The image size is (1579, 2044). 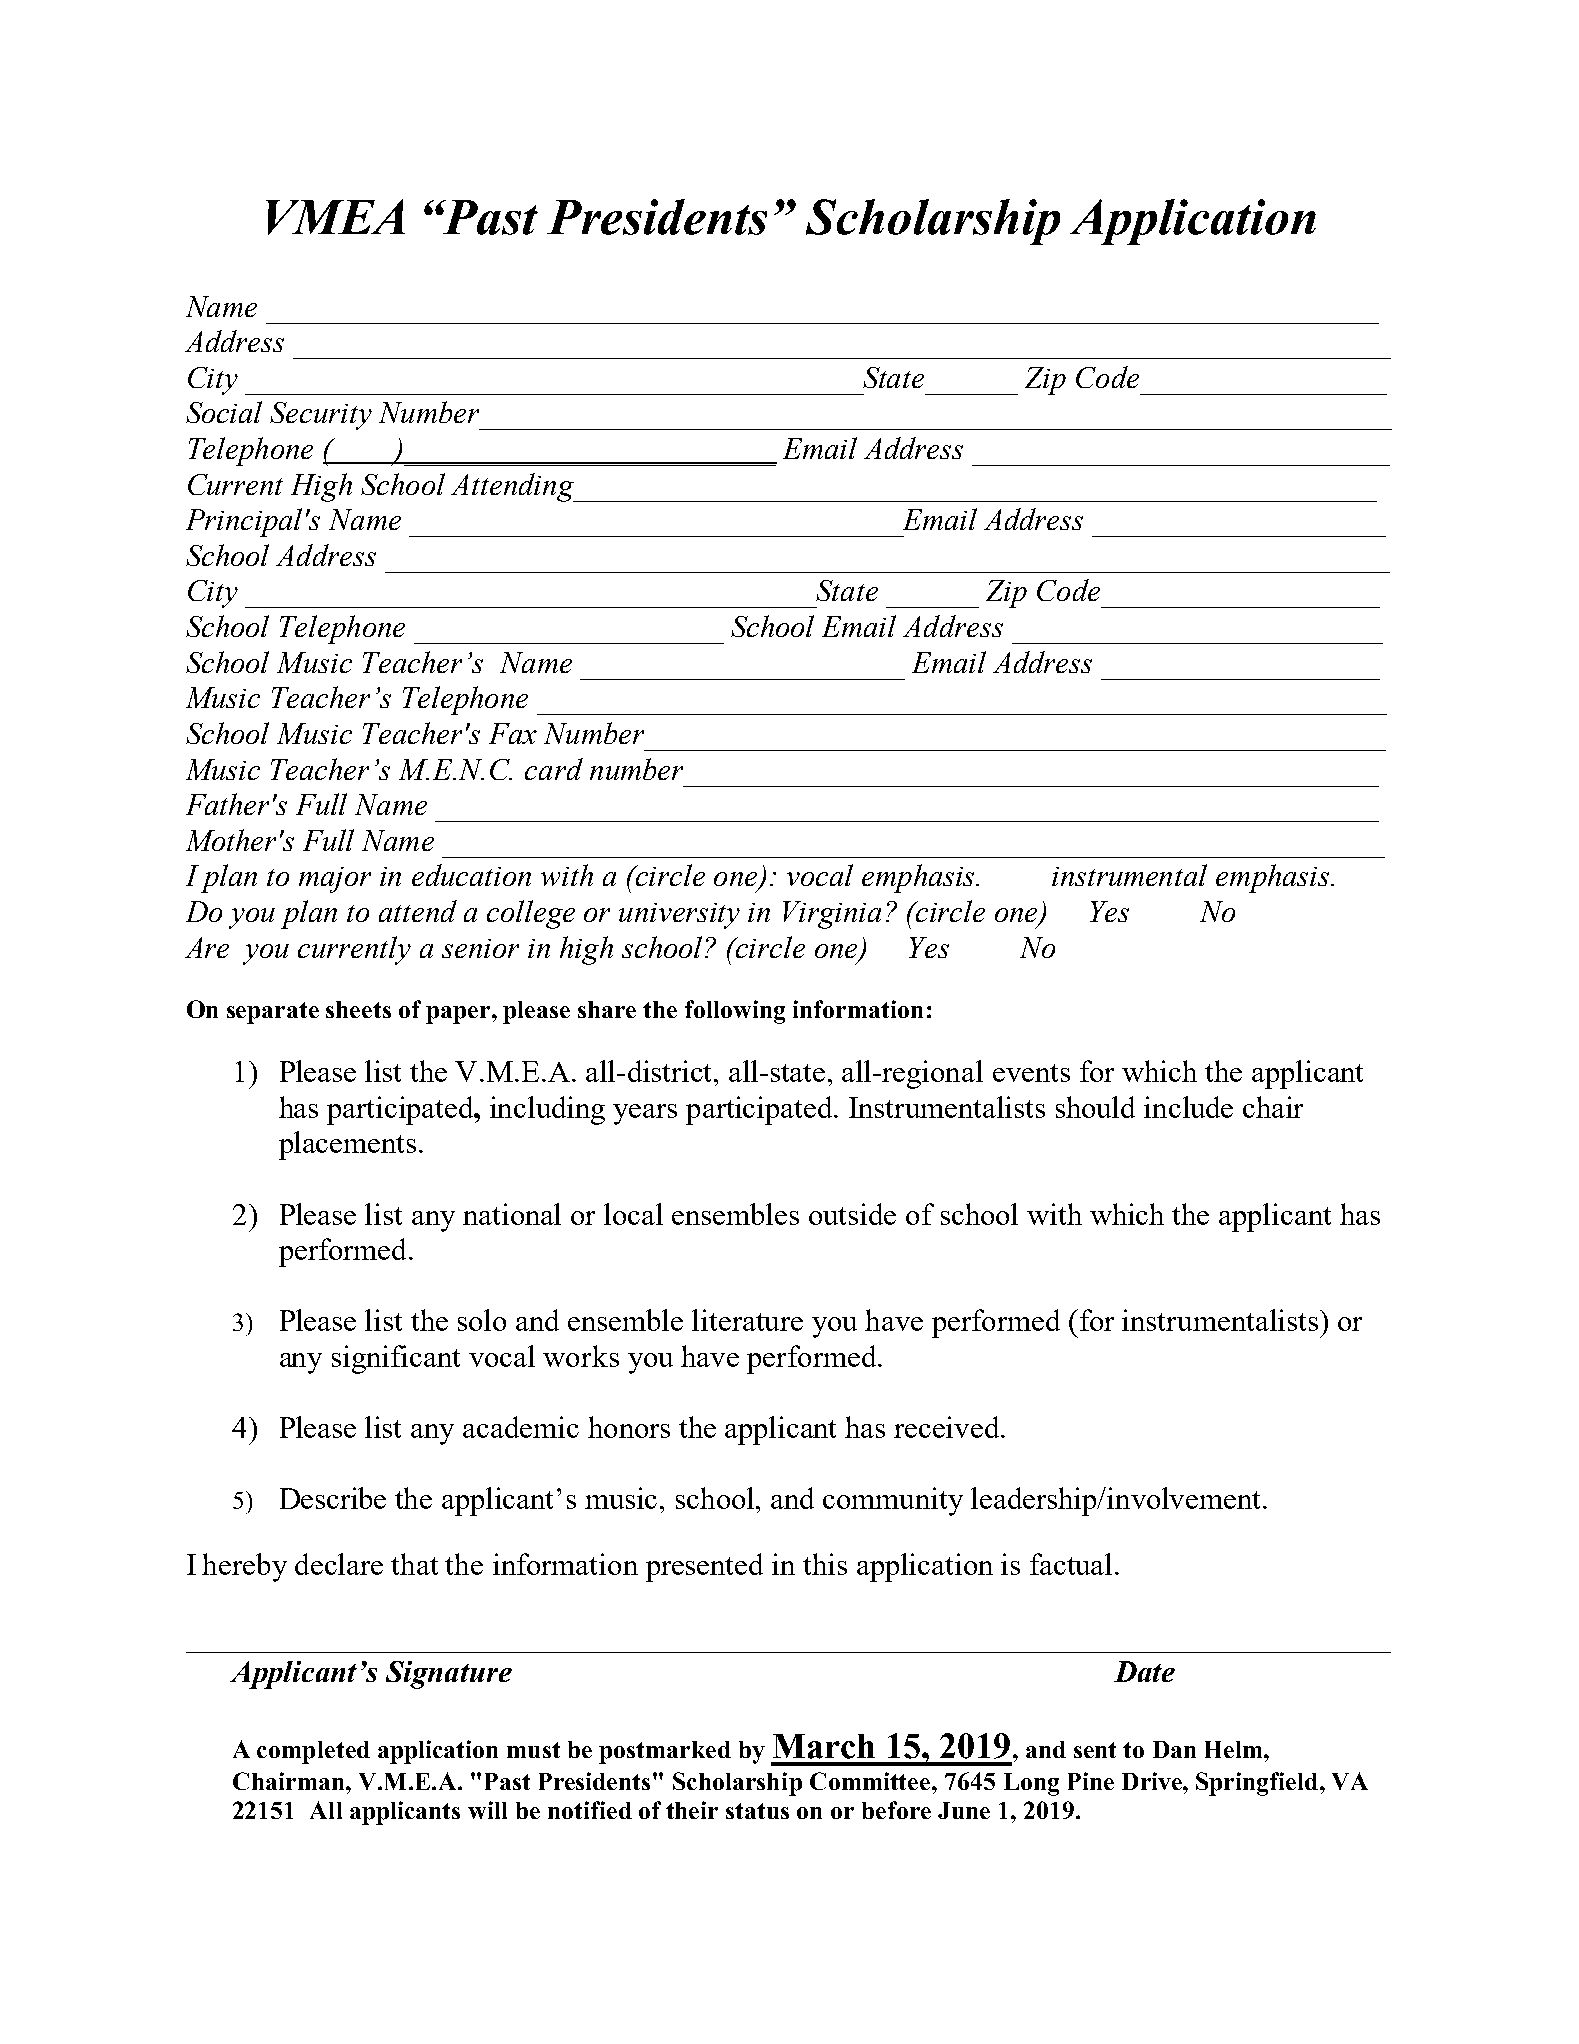 I want to click on university, so click(x=679, y=916).
